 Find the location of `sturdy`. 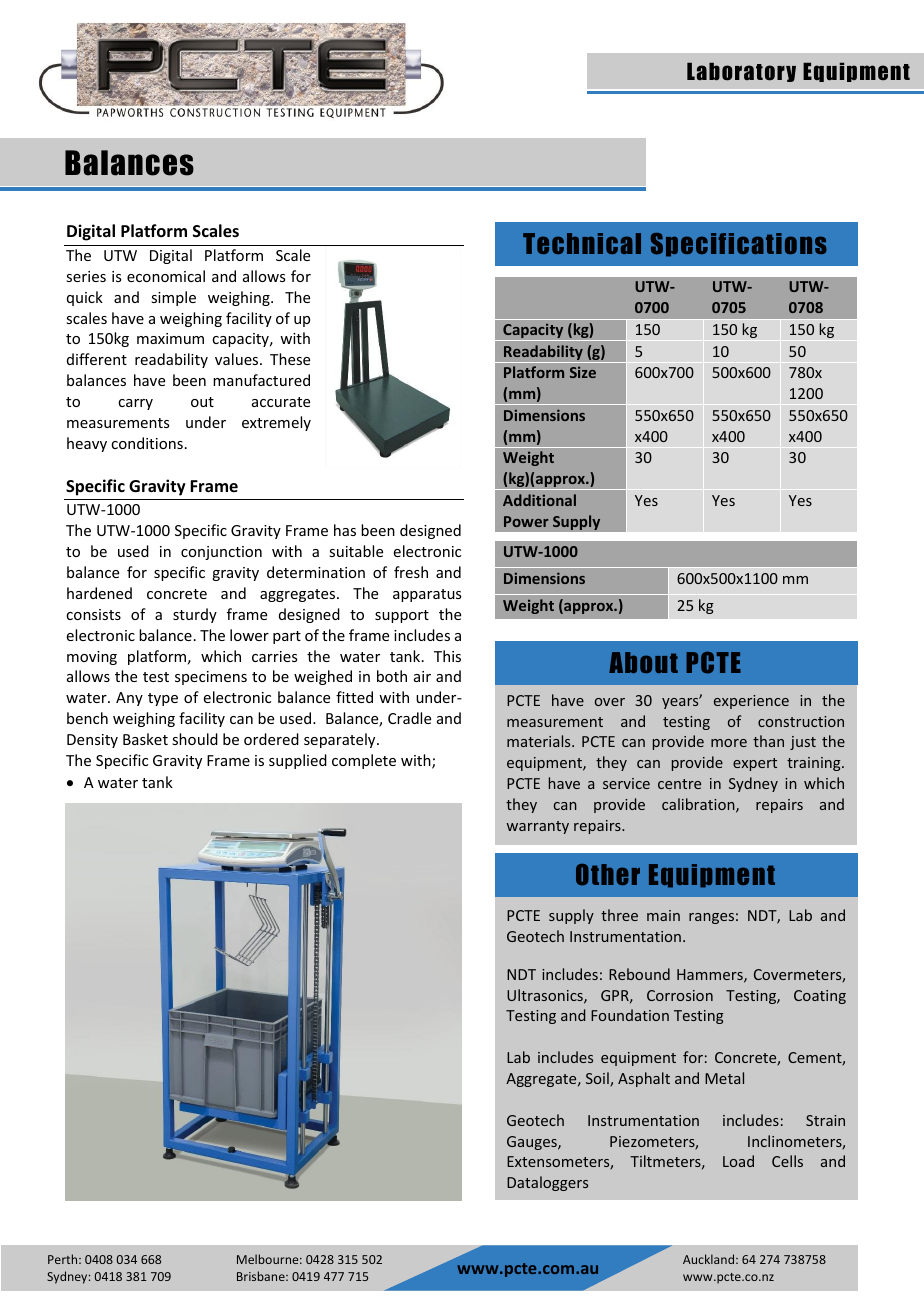

sturdy is located at coordinates (195, 615).
